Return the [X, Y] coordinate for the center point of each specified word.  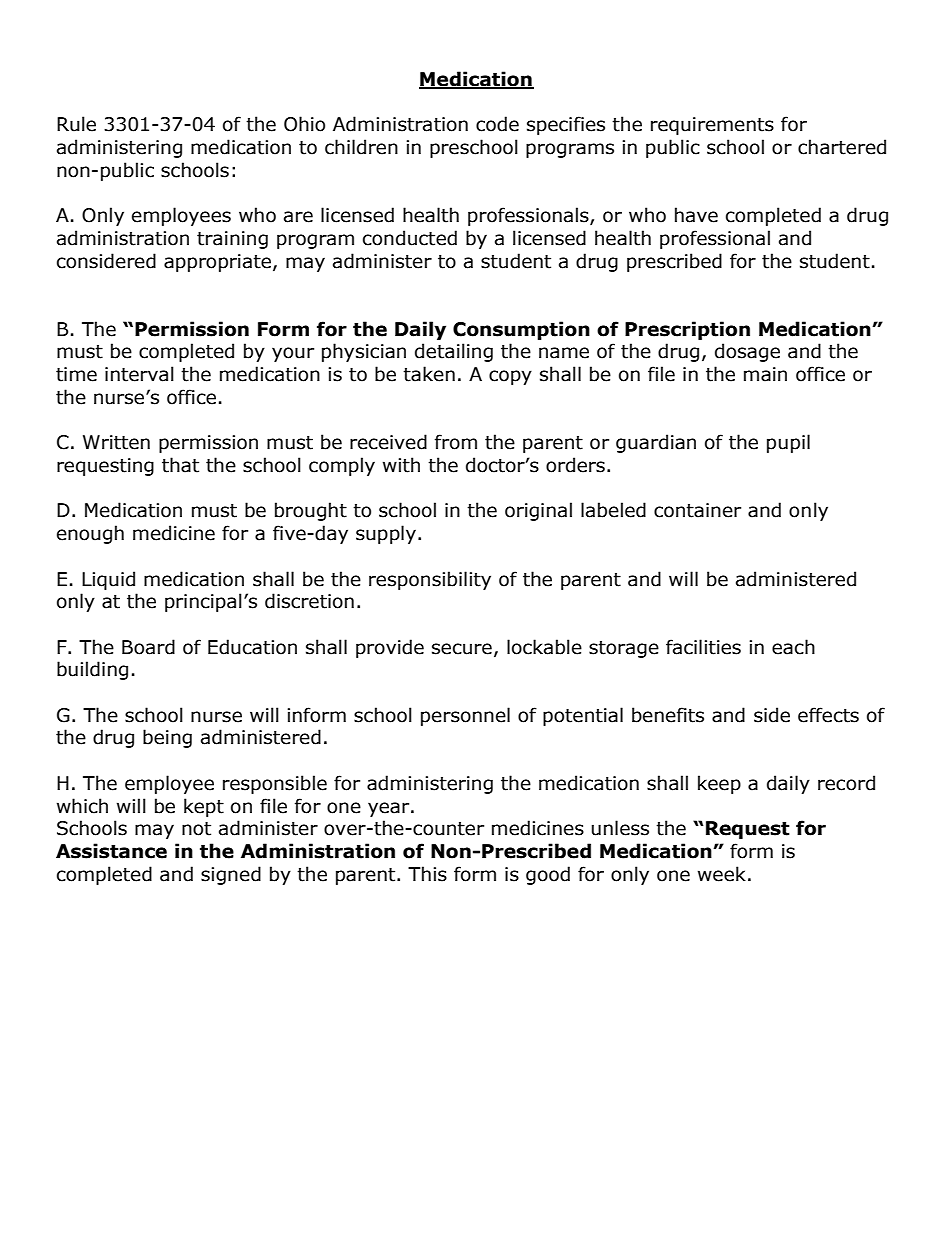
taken [429, 374]
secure [462, 649]
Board [148, 647]
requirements [712, 126]
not [196, 829]
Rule [76, 124]
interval [139, 374]
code [497, 124]
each [793, 647]
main [765, 374]
